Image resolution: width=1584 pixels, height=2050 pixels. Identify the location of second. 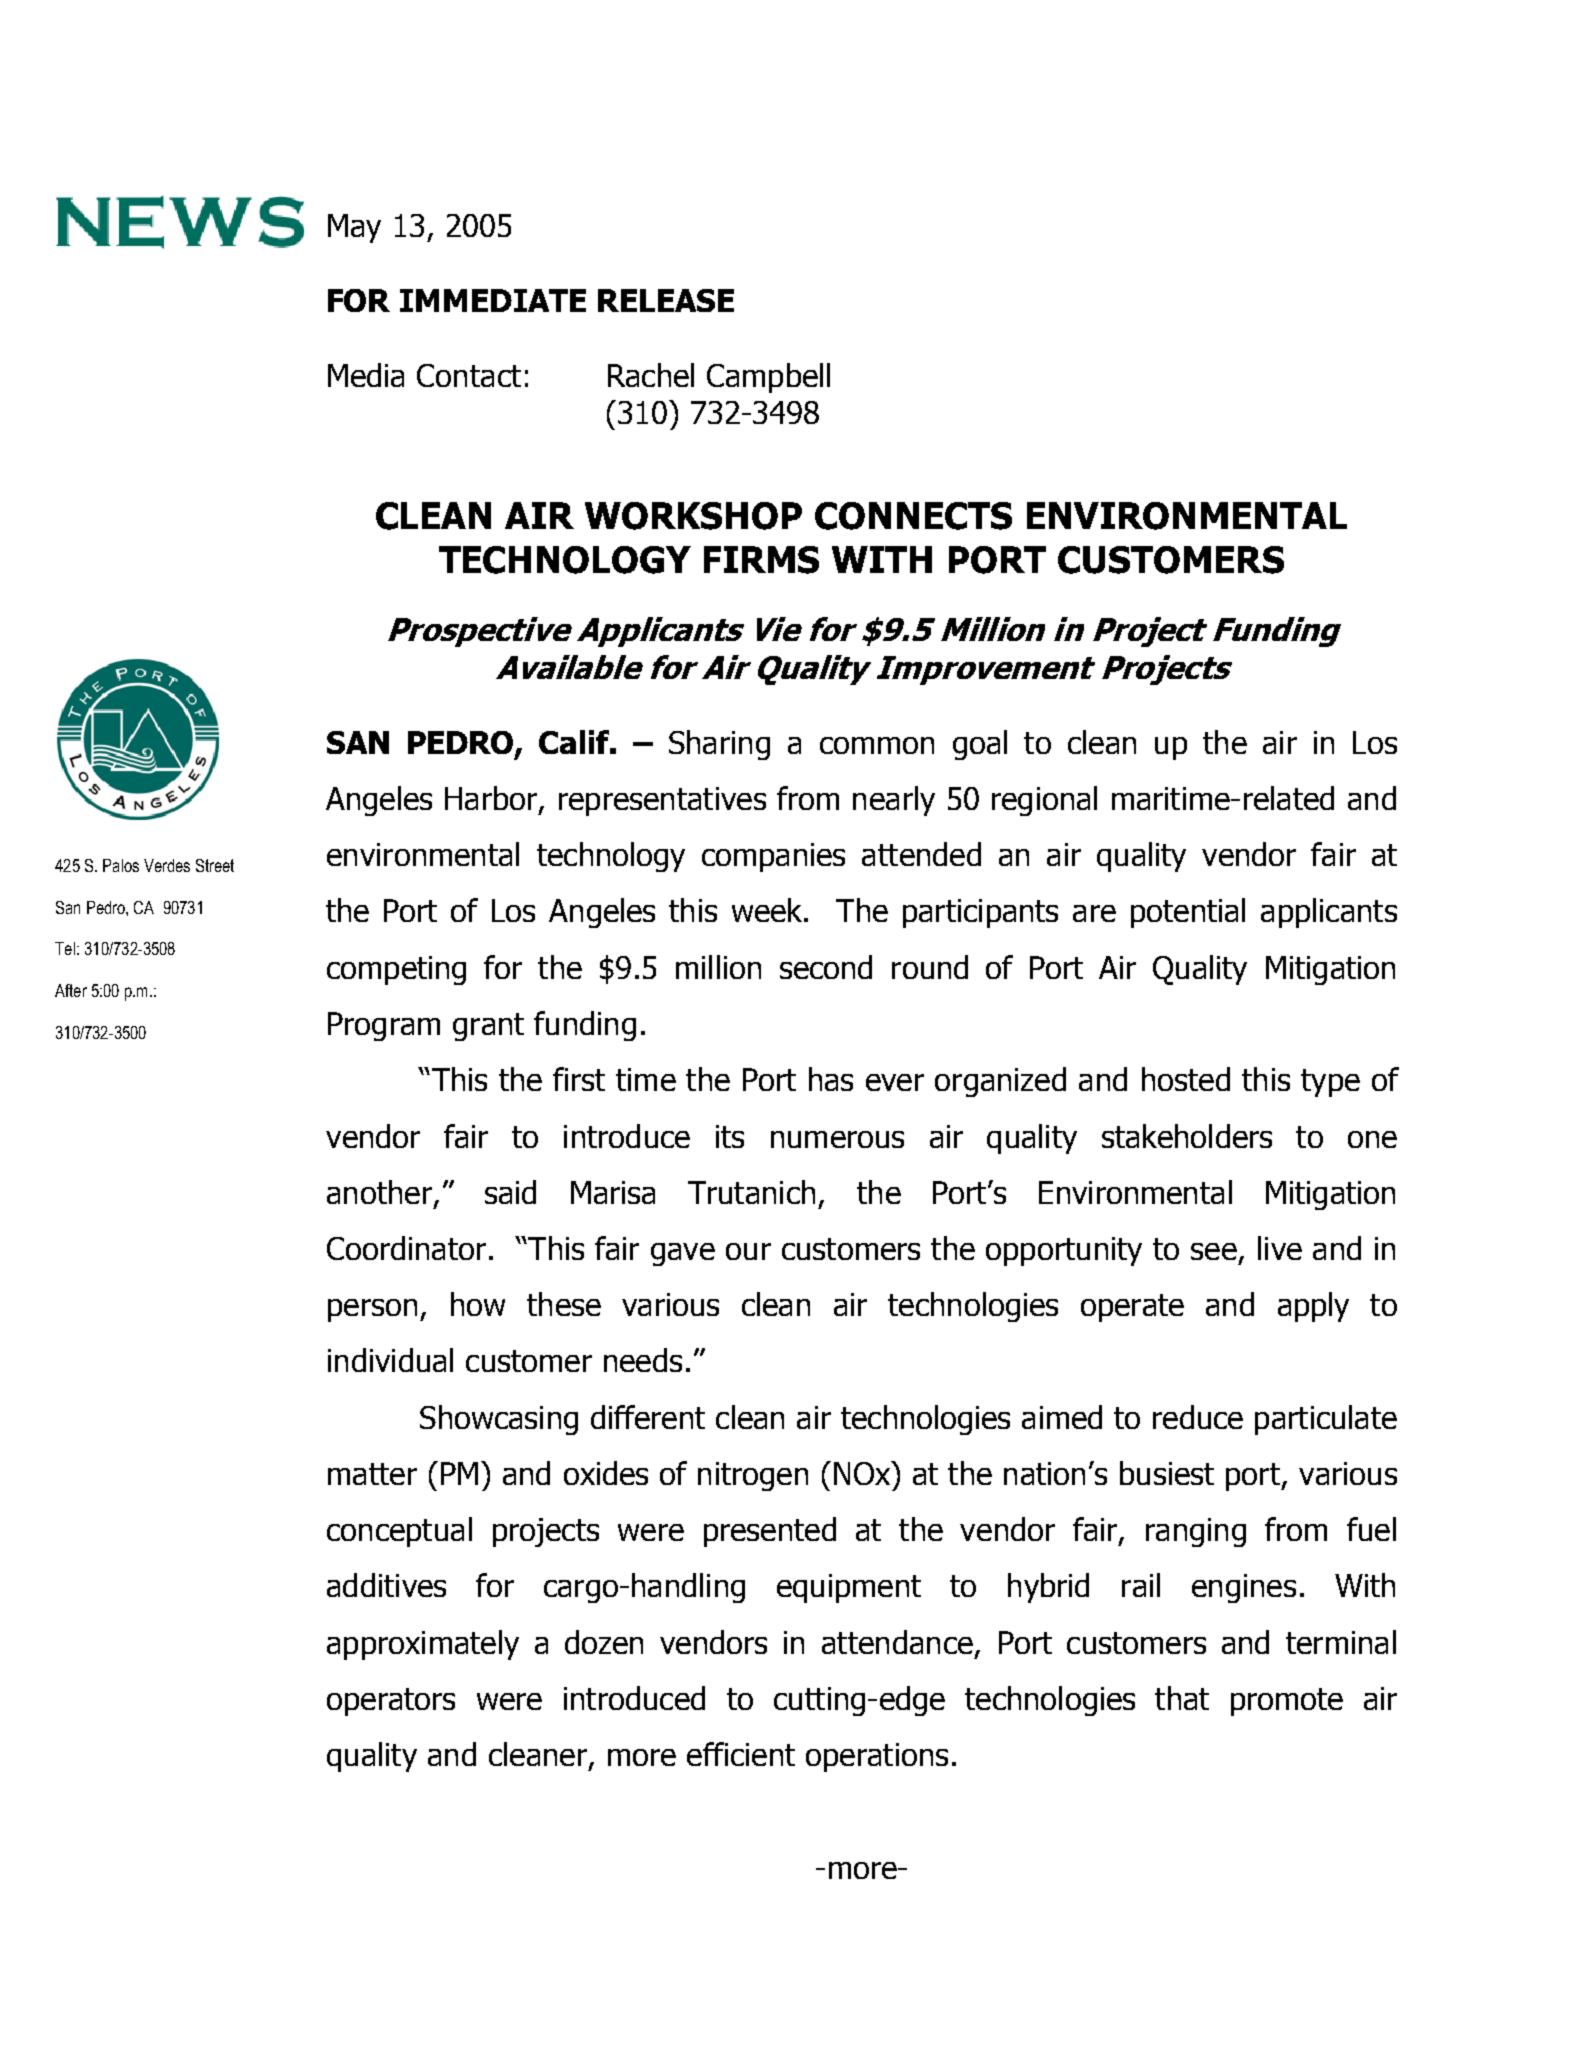
(826, 967).
